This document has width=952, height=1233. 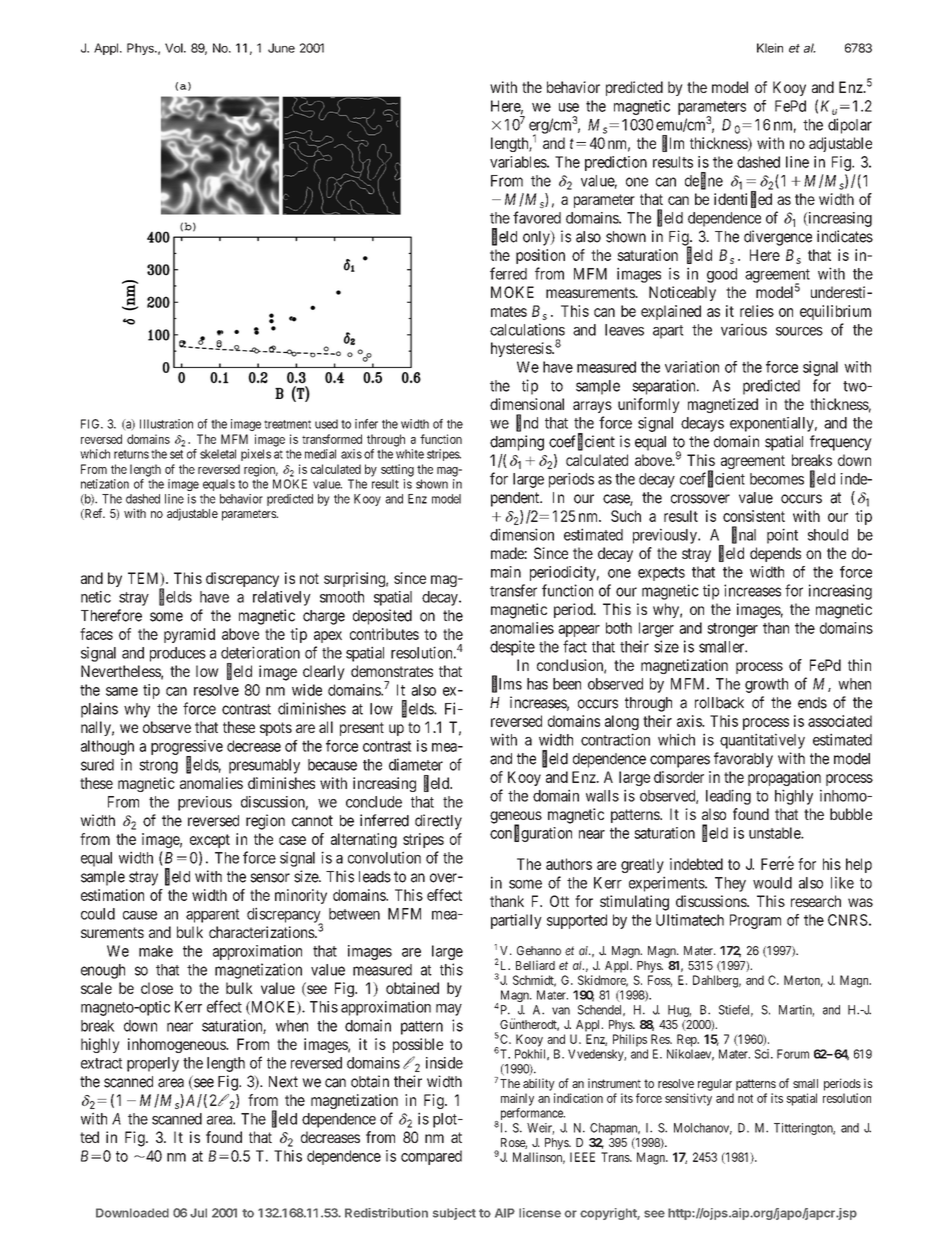 What do you see at coordinates (281, 48) in the document?
I see `June` at bounding box center [281, 48].
